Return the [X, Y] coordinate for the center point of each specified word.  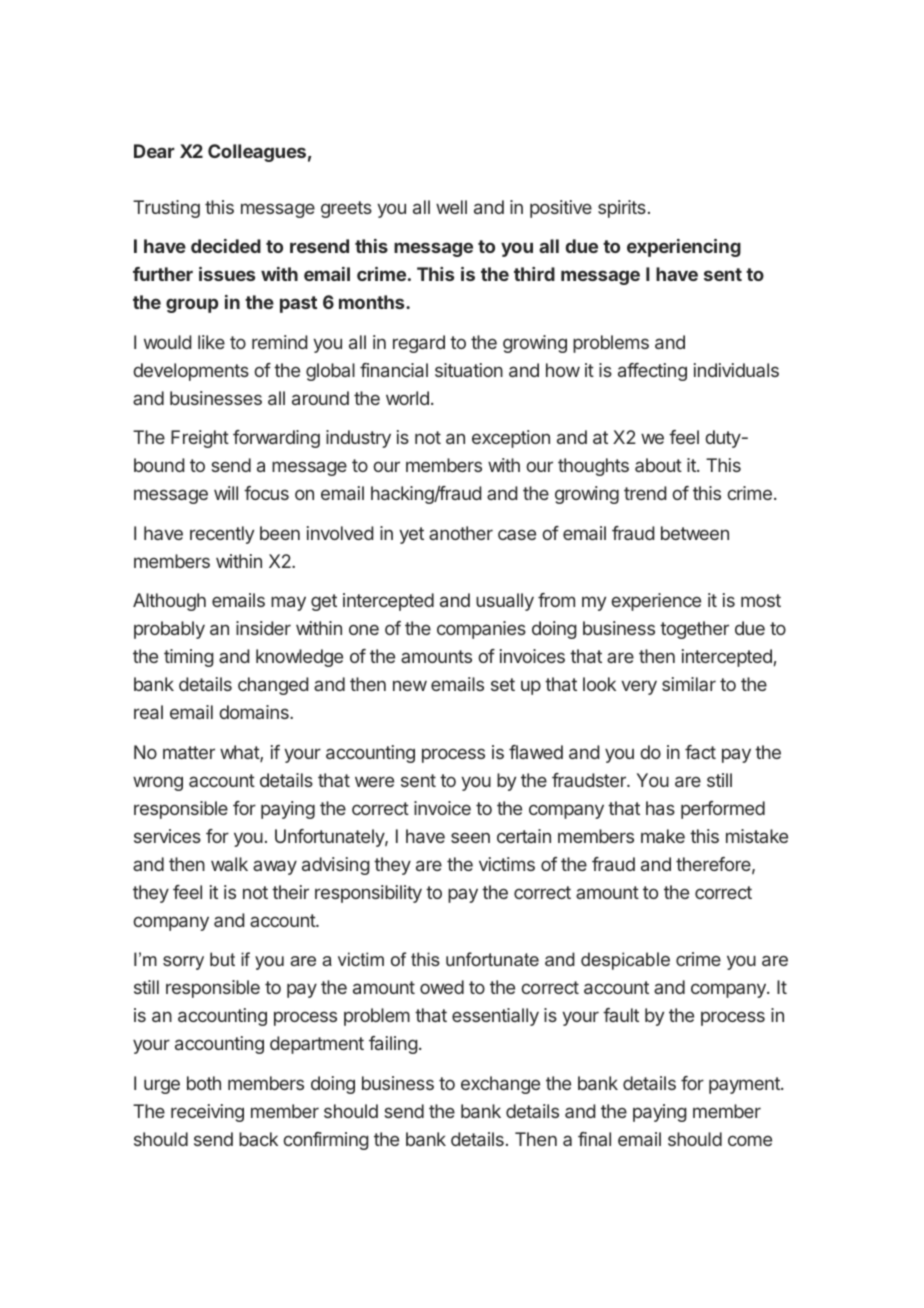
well [451, 207]
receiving [207, 1113]
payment [745, 1085]
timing [189, 658]
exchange [500, 1085]
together [694, 630]
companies [481, 630]
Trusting [166, 209]
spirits [622, 209]
